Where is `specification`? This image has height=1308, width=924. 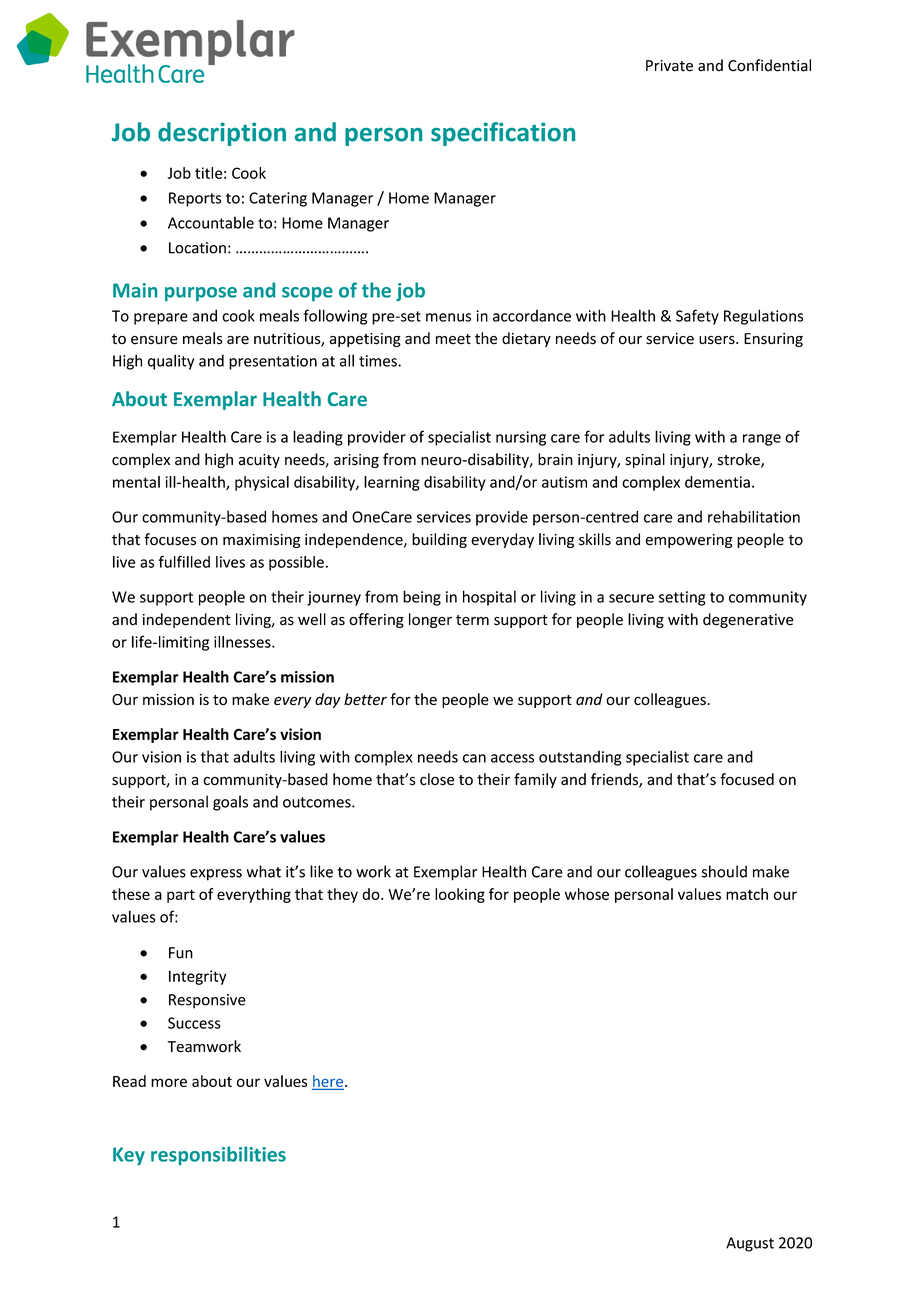
specification is located at coordinates (503, 134).
